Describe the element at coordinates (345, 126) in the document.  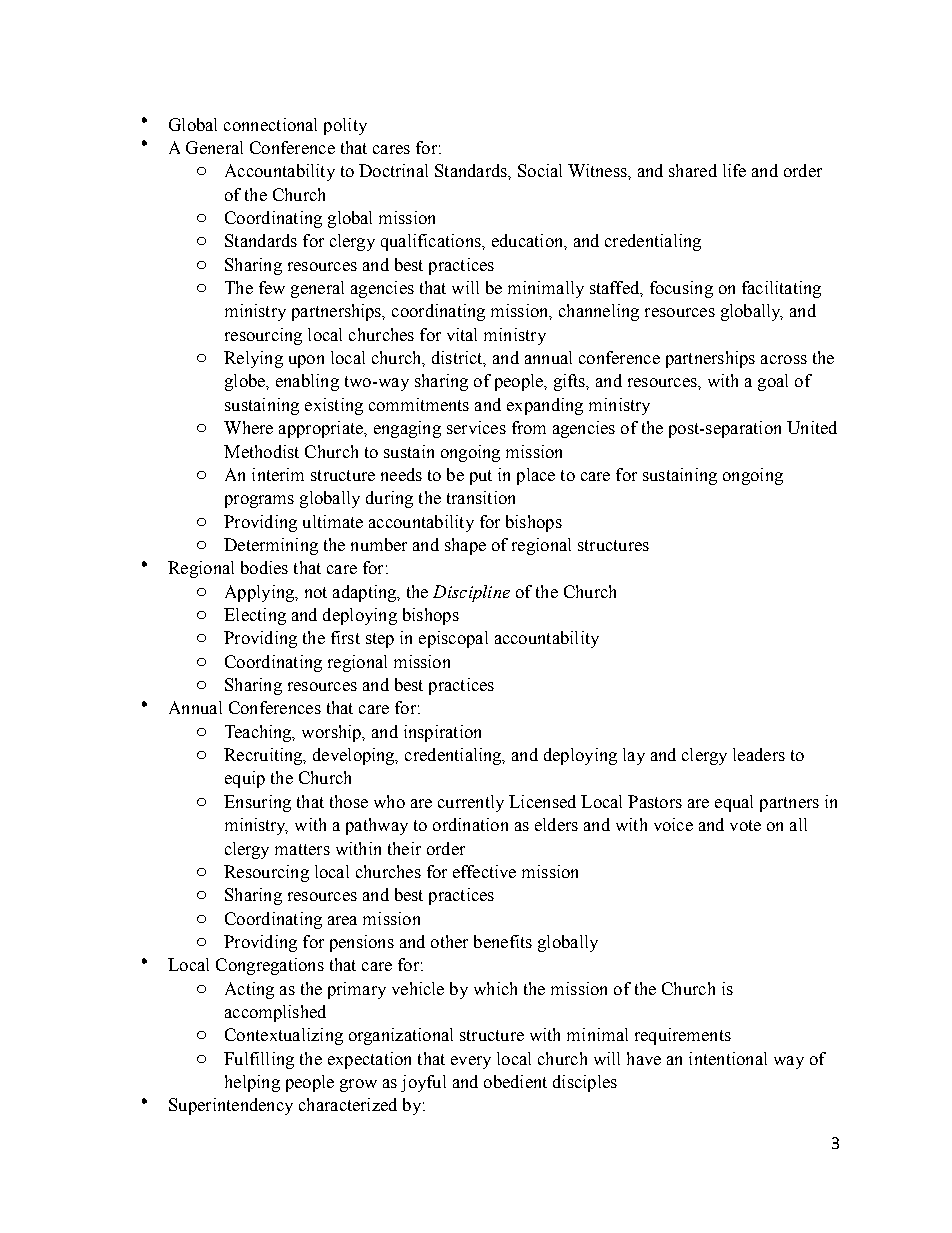
I see `polity` at that location.
